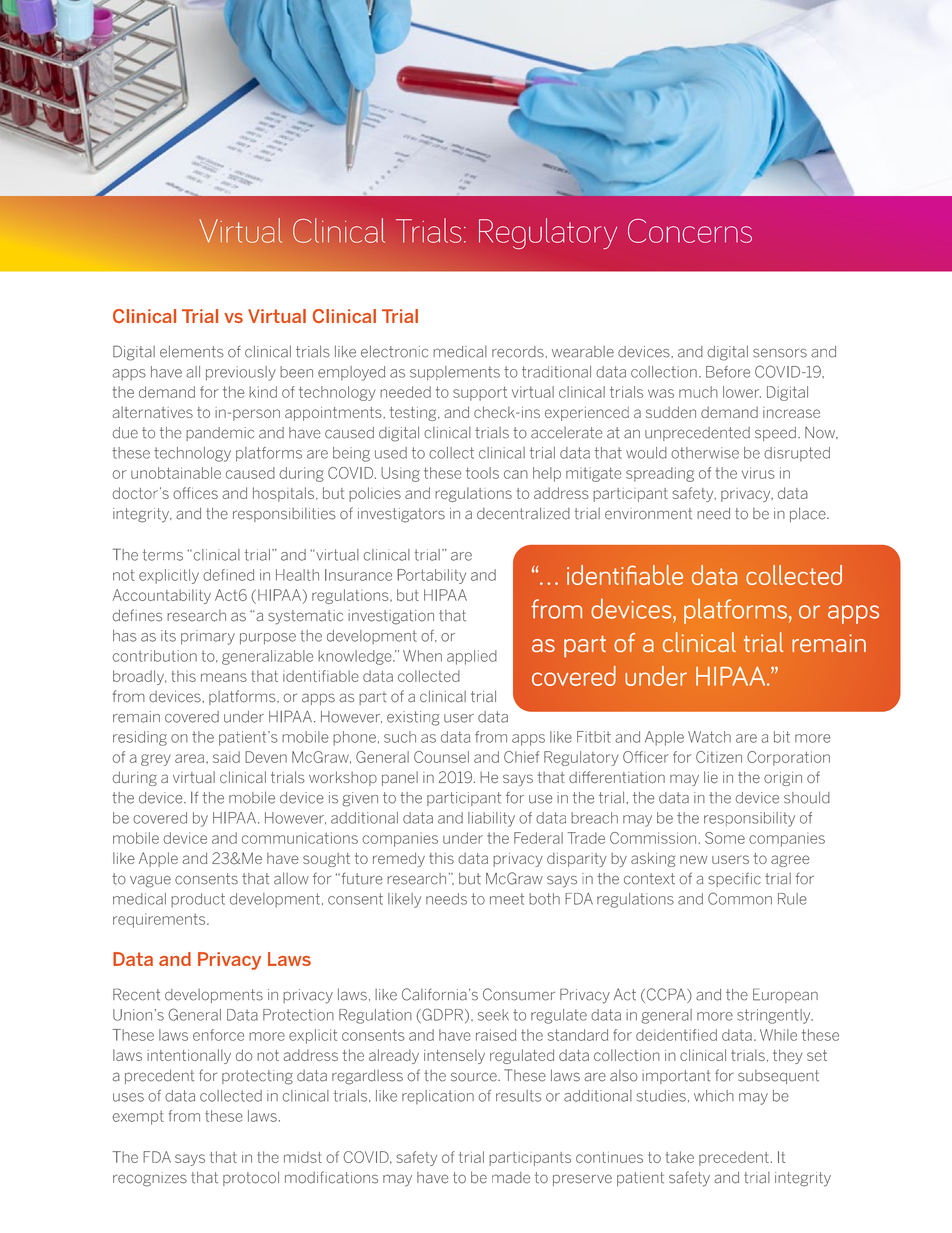  Describe the element at coordinates (519, 352) in the screenshot. I see `records` at that location.
